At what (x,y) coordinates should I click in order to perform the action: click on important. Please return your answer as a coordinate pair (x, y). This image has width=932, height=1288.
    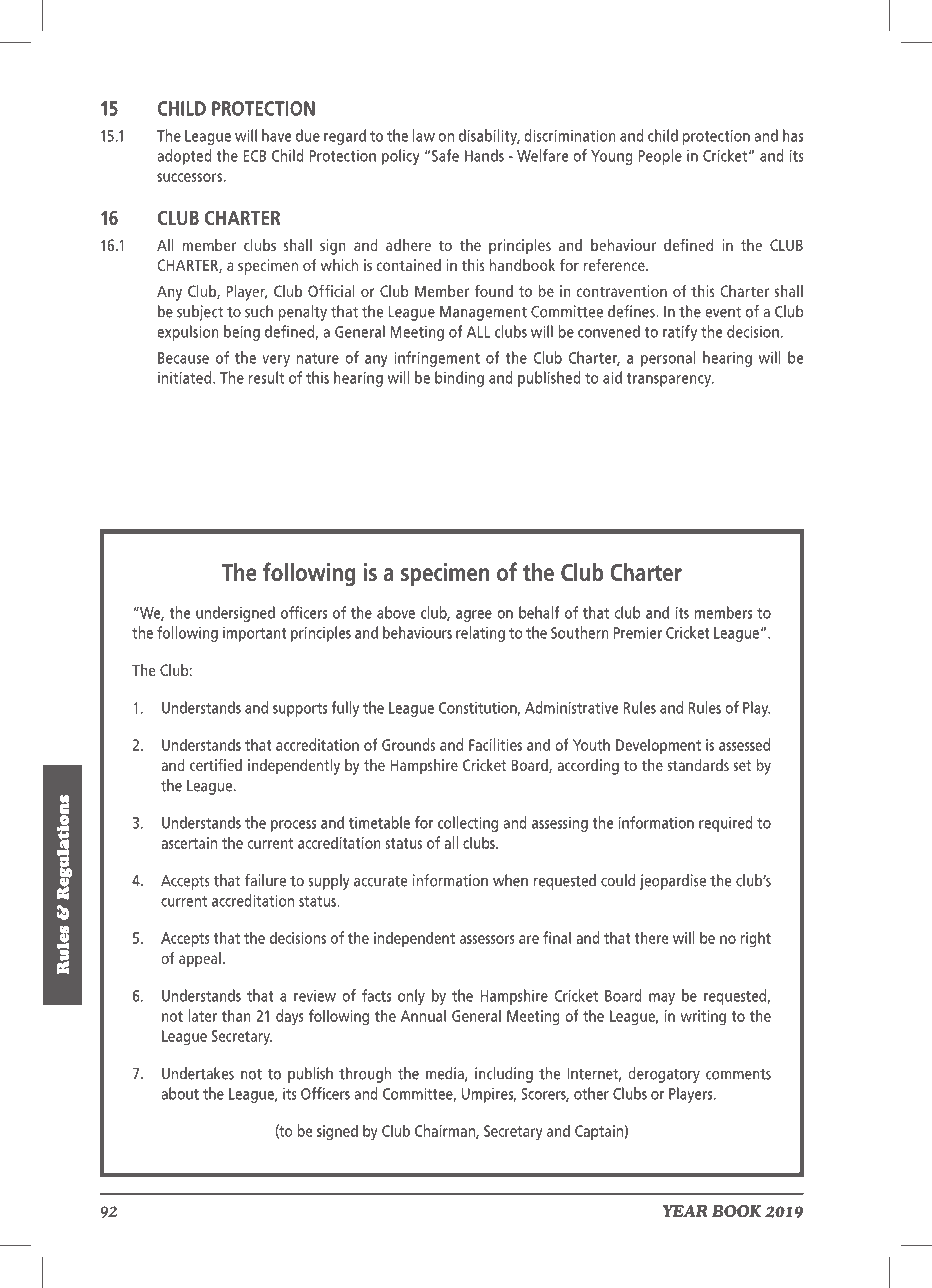
    Looking at the image, I should click on (255, 634).
